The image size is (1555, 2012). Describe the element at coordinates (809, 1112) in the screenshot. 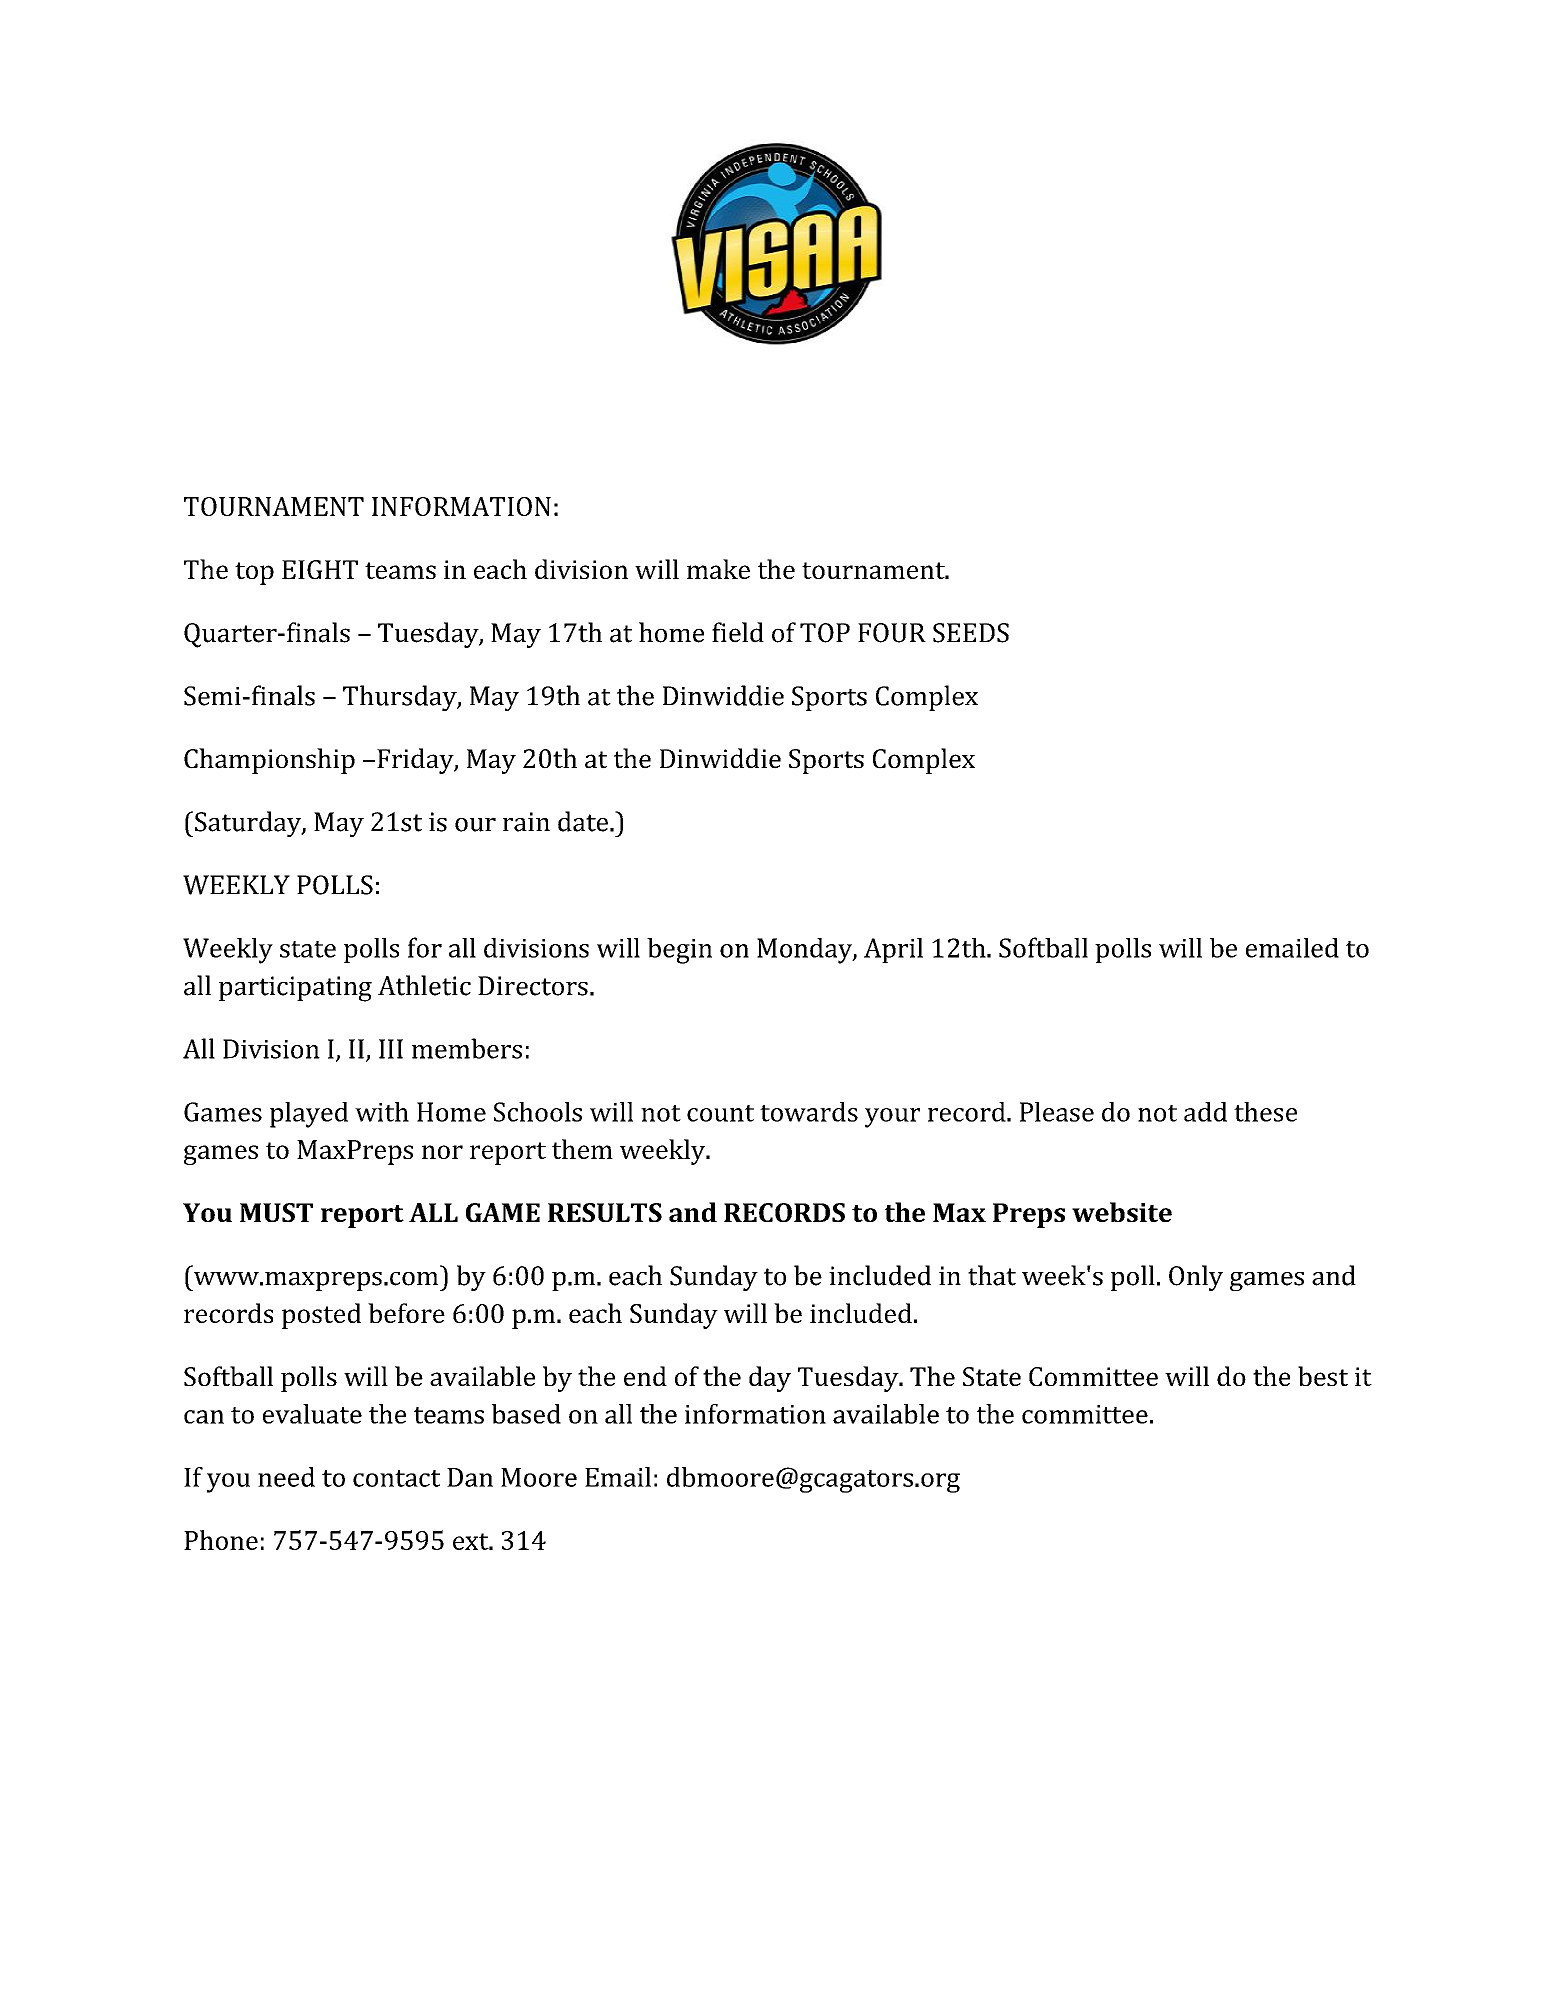

I see `towards` at that location.
